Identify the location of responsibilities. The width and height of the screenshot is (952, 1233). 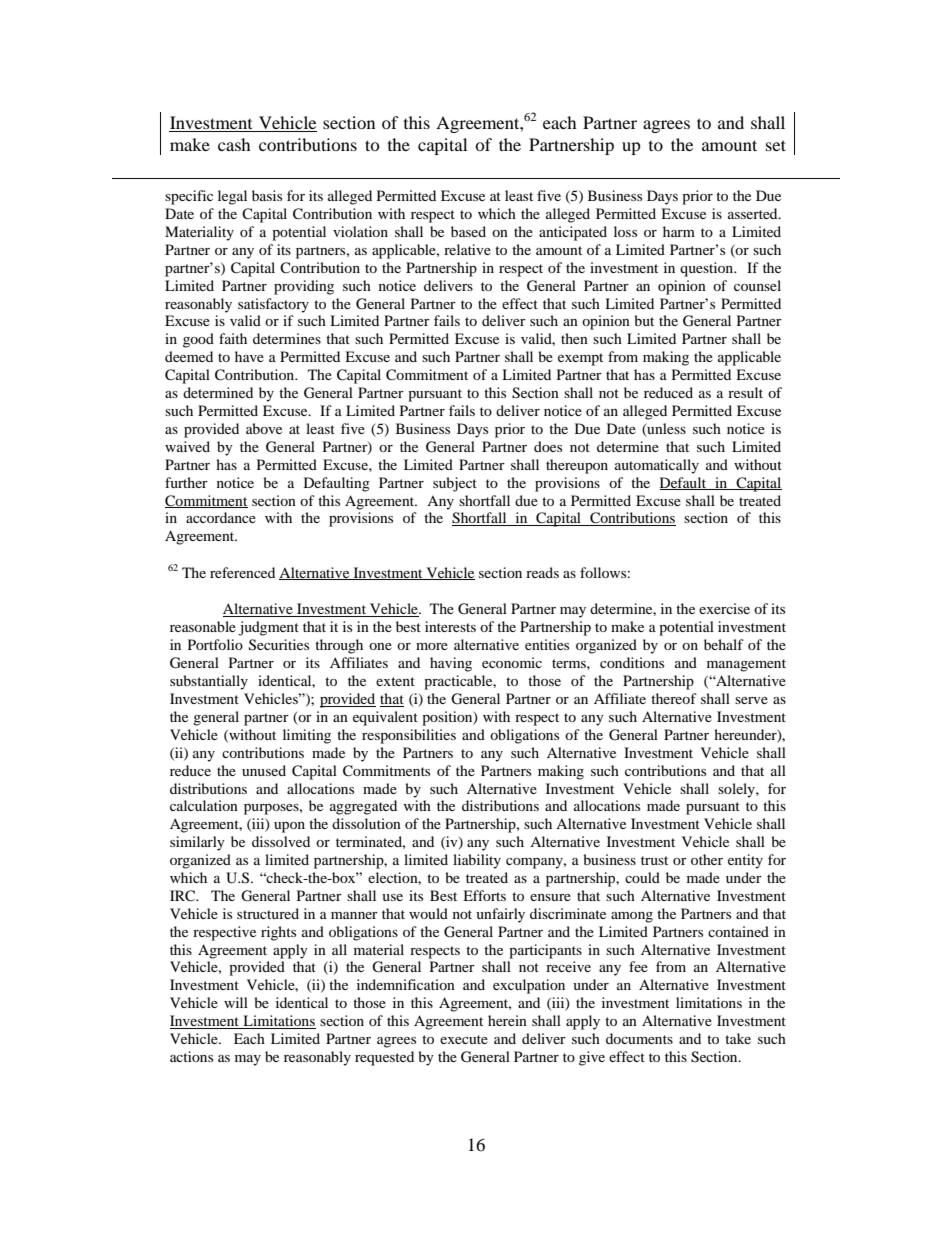
(409, 736).
